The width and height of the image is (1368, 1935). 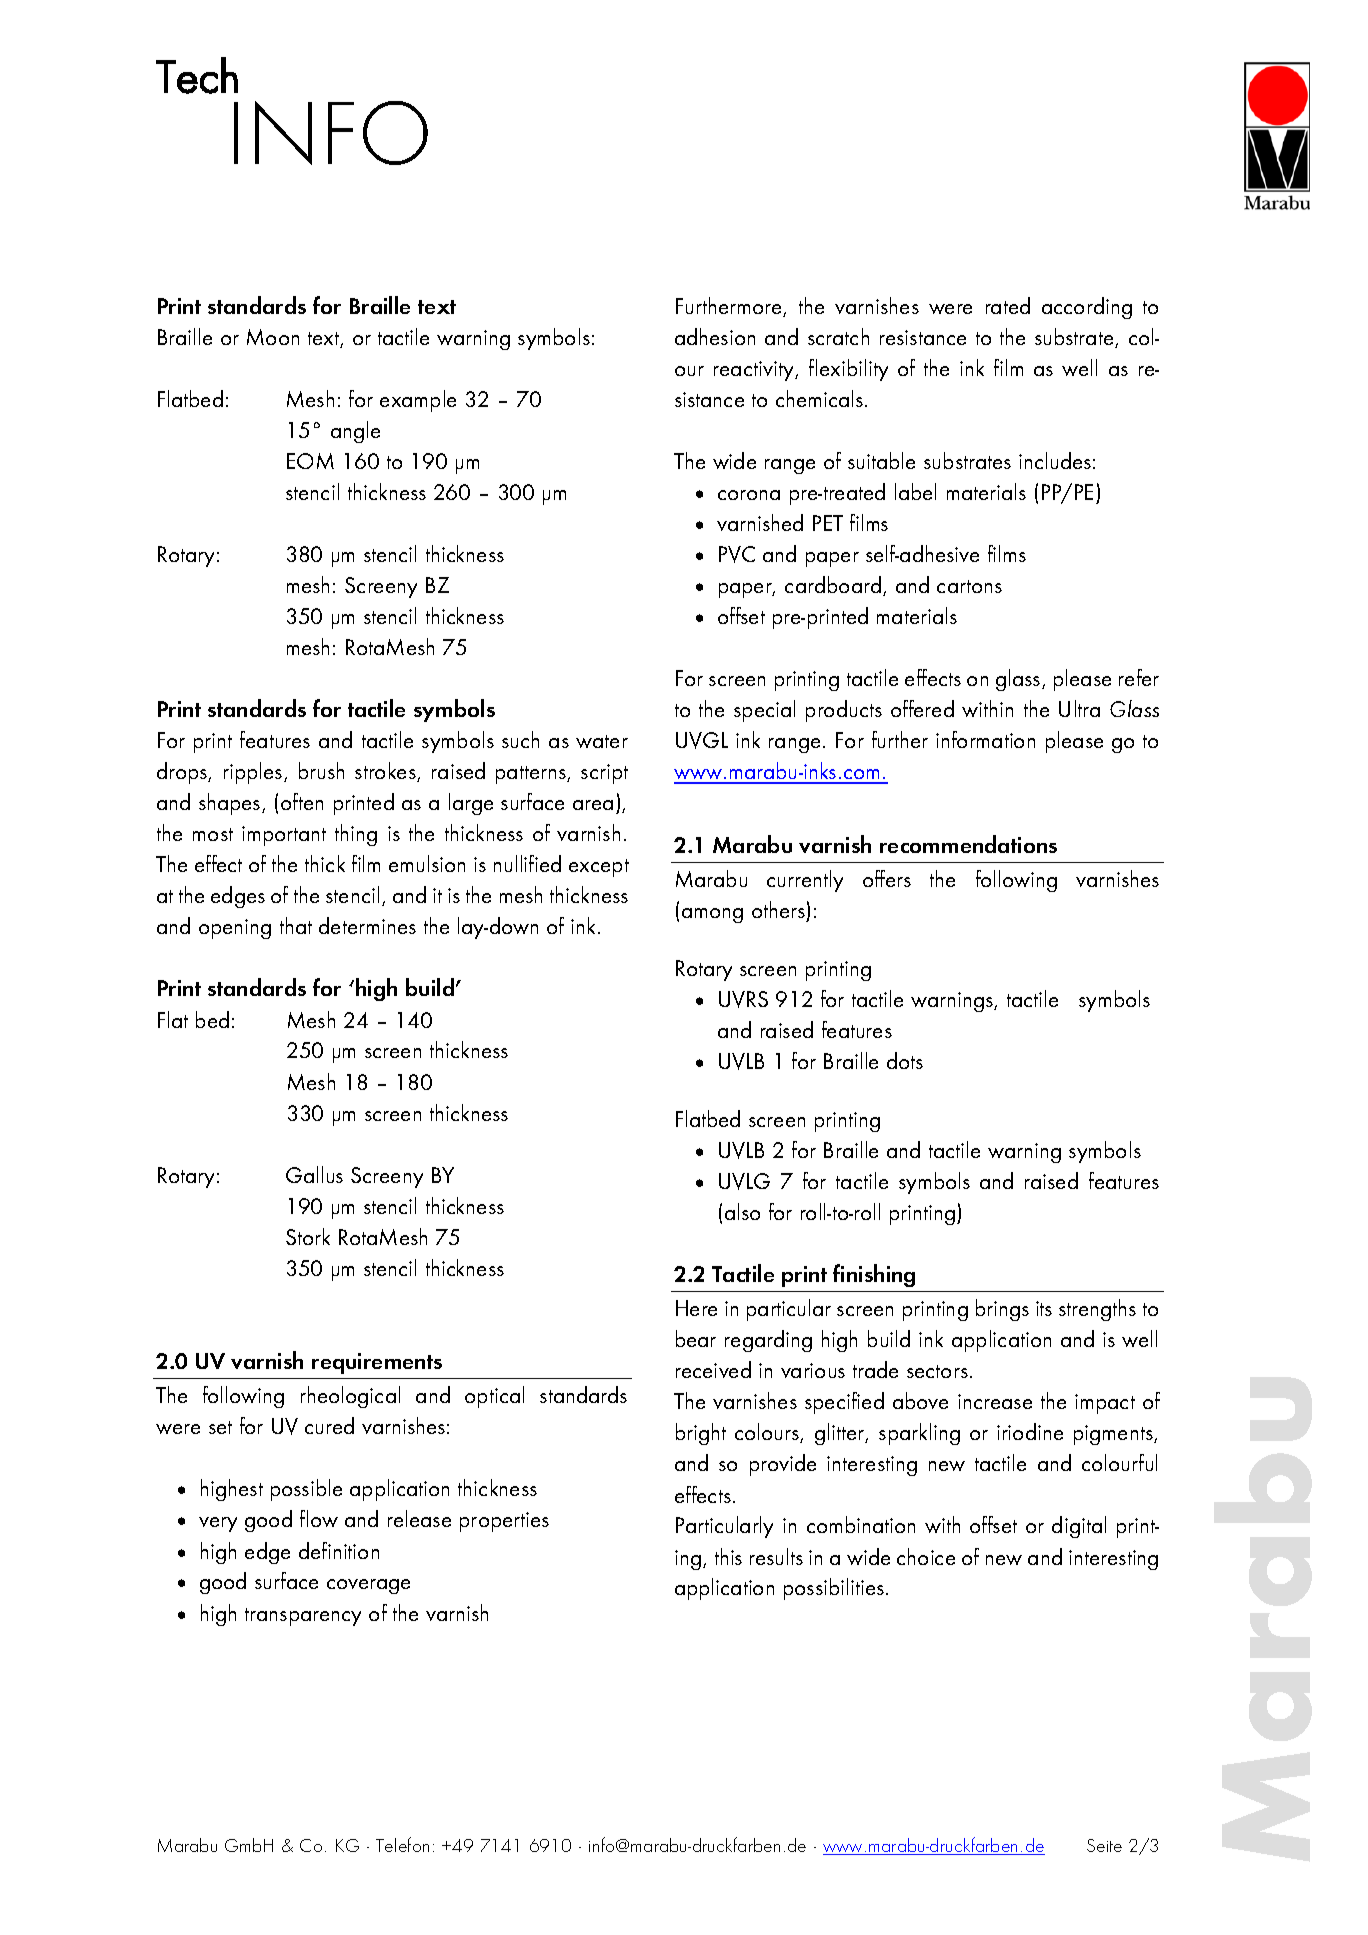 I want to click on Telefon, so click(x=402, y=1844).
